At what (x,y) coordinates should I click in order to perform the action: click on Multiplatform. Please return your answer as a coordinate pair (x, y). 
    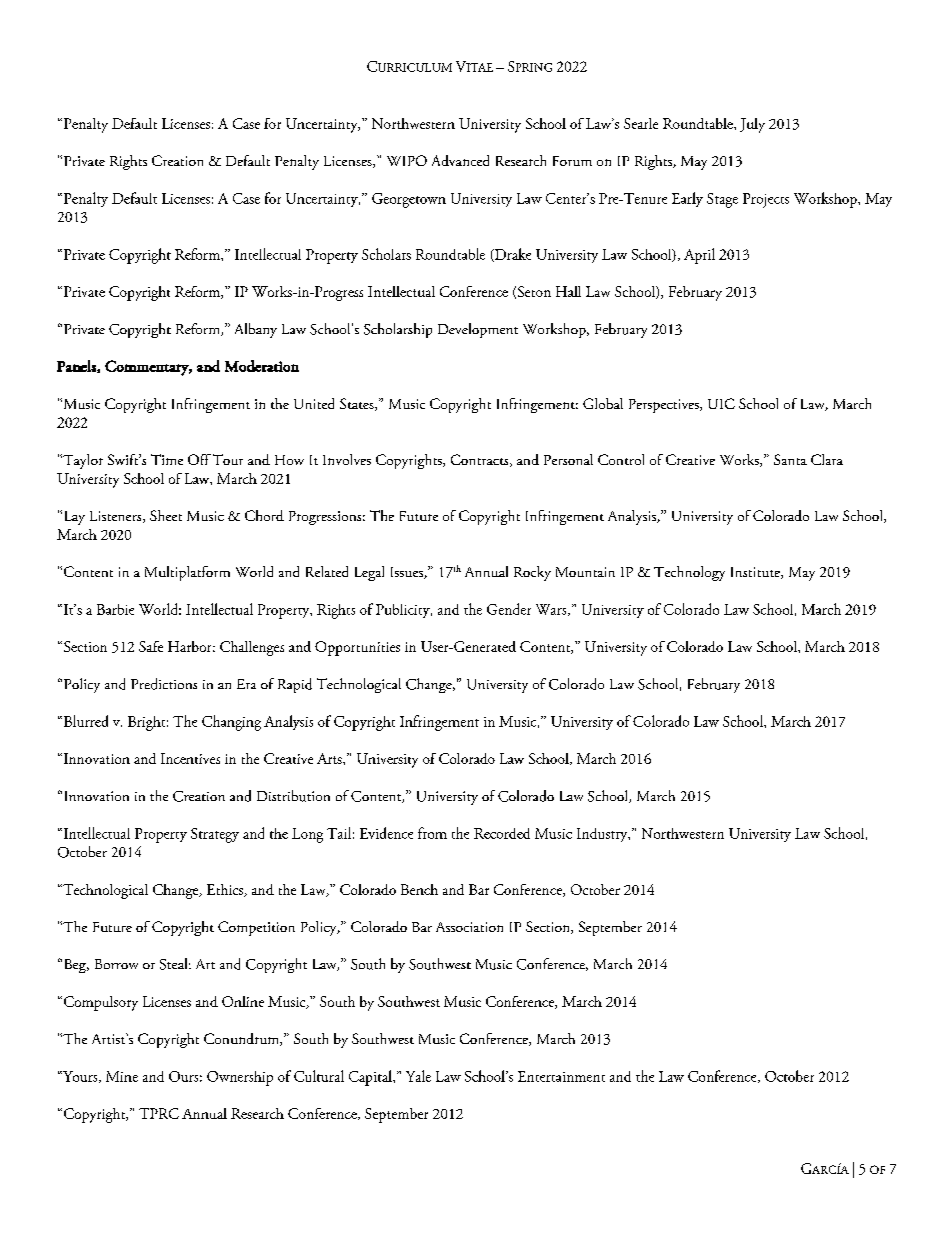
    Looking at the image, I should click on (187, 573).
